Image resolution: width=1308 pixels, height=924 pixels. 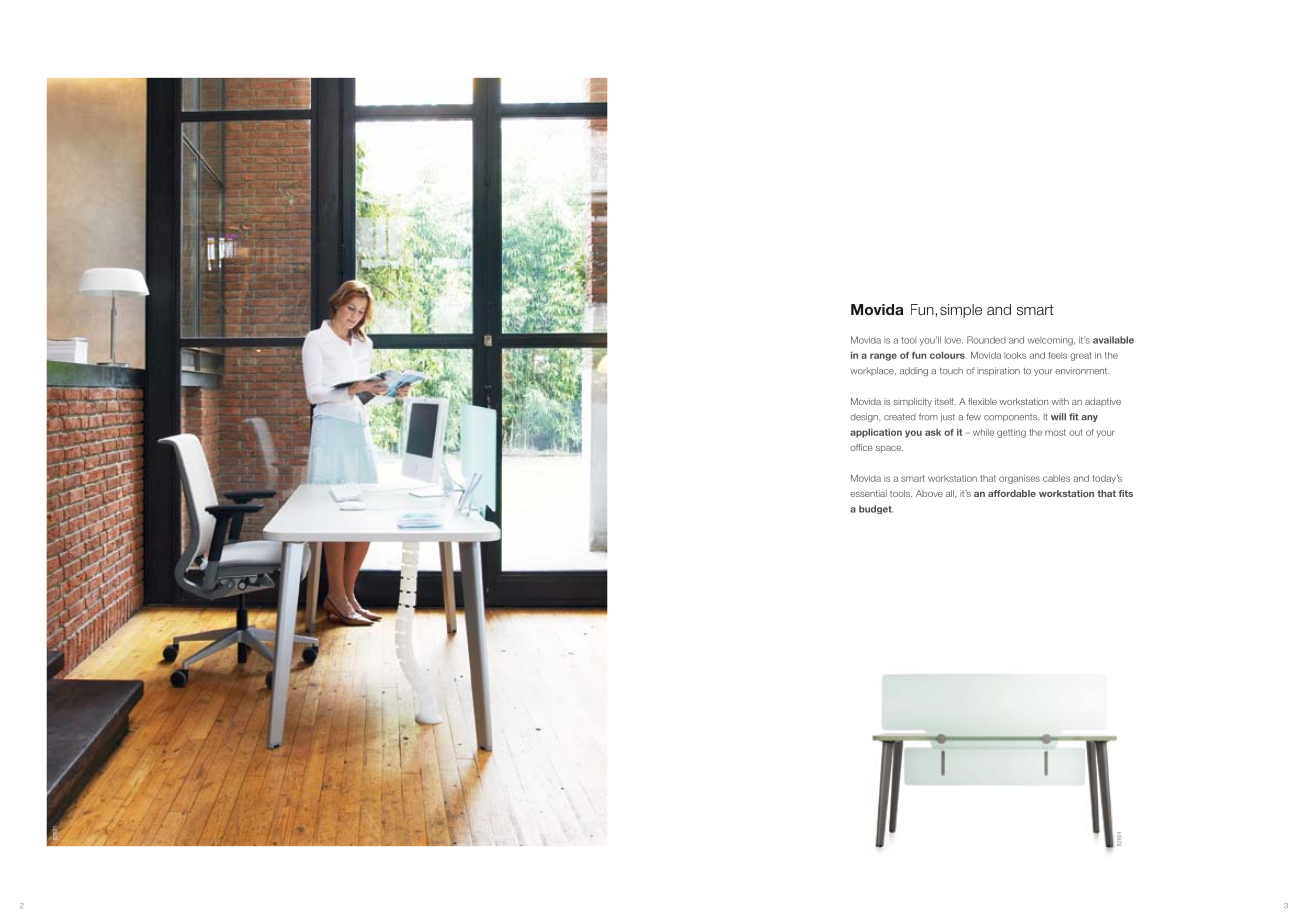 What do you see at coordinates (986, 340) in the screenshot?
I see `Rounded` at bounding box center [986, 340].
